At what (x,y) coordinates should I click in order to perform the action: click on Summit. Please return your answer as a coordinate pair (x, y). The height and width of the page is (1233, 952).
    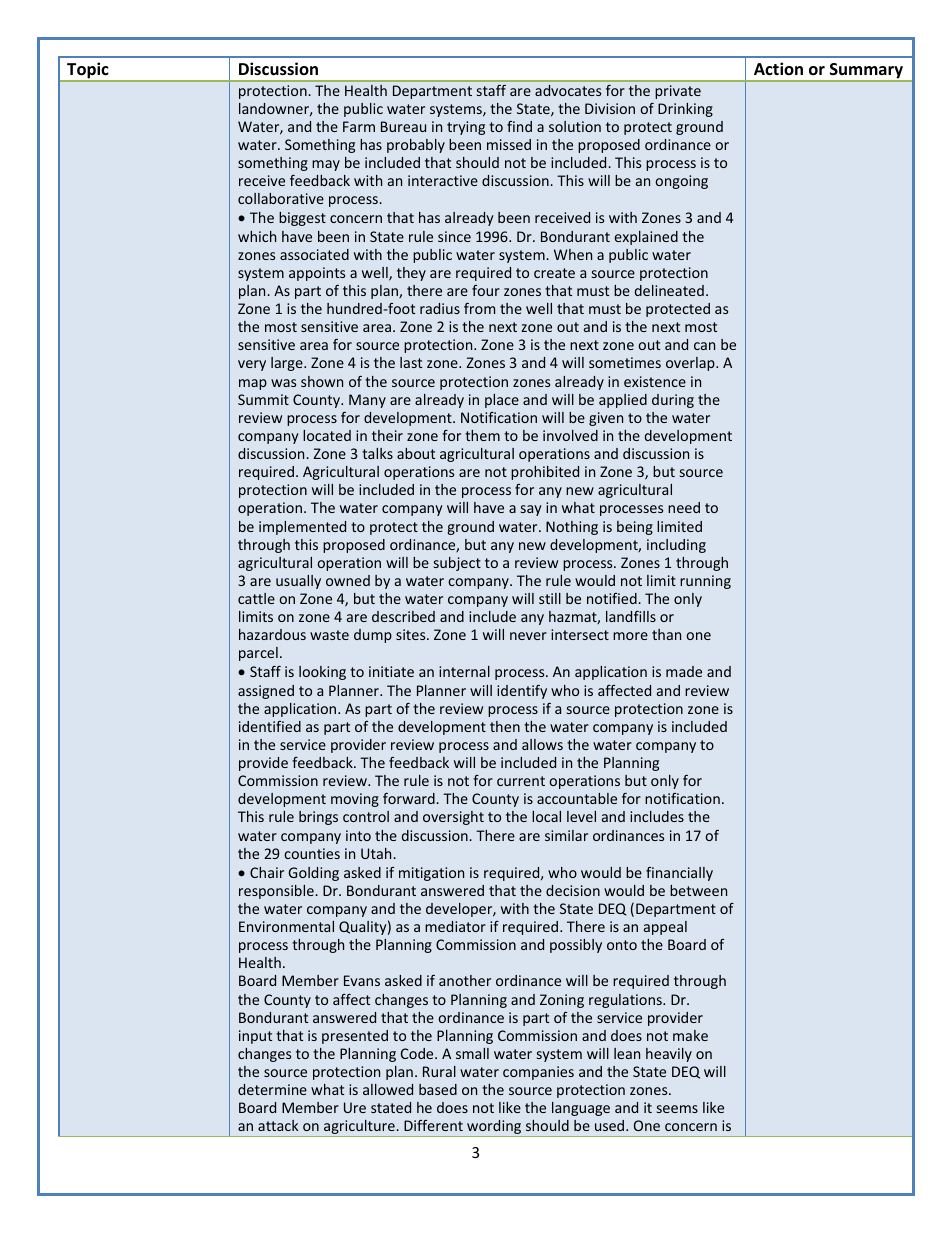
    Looking at the image, I should click on (263, 399).
